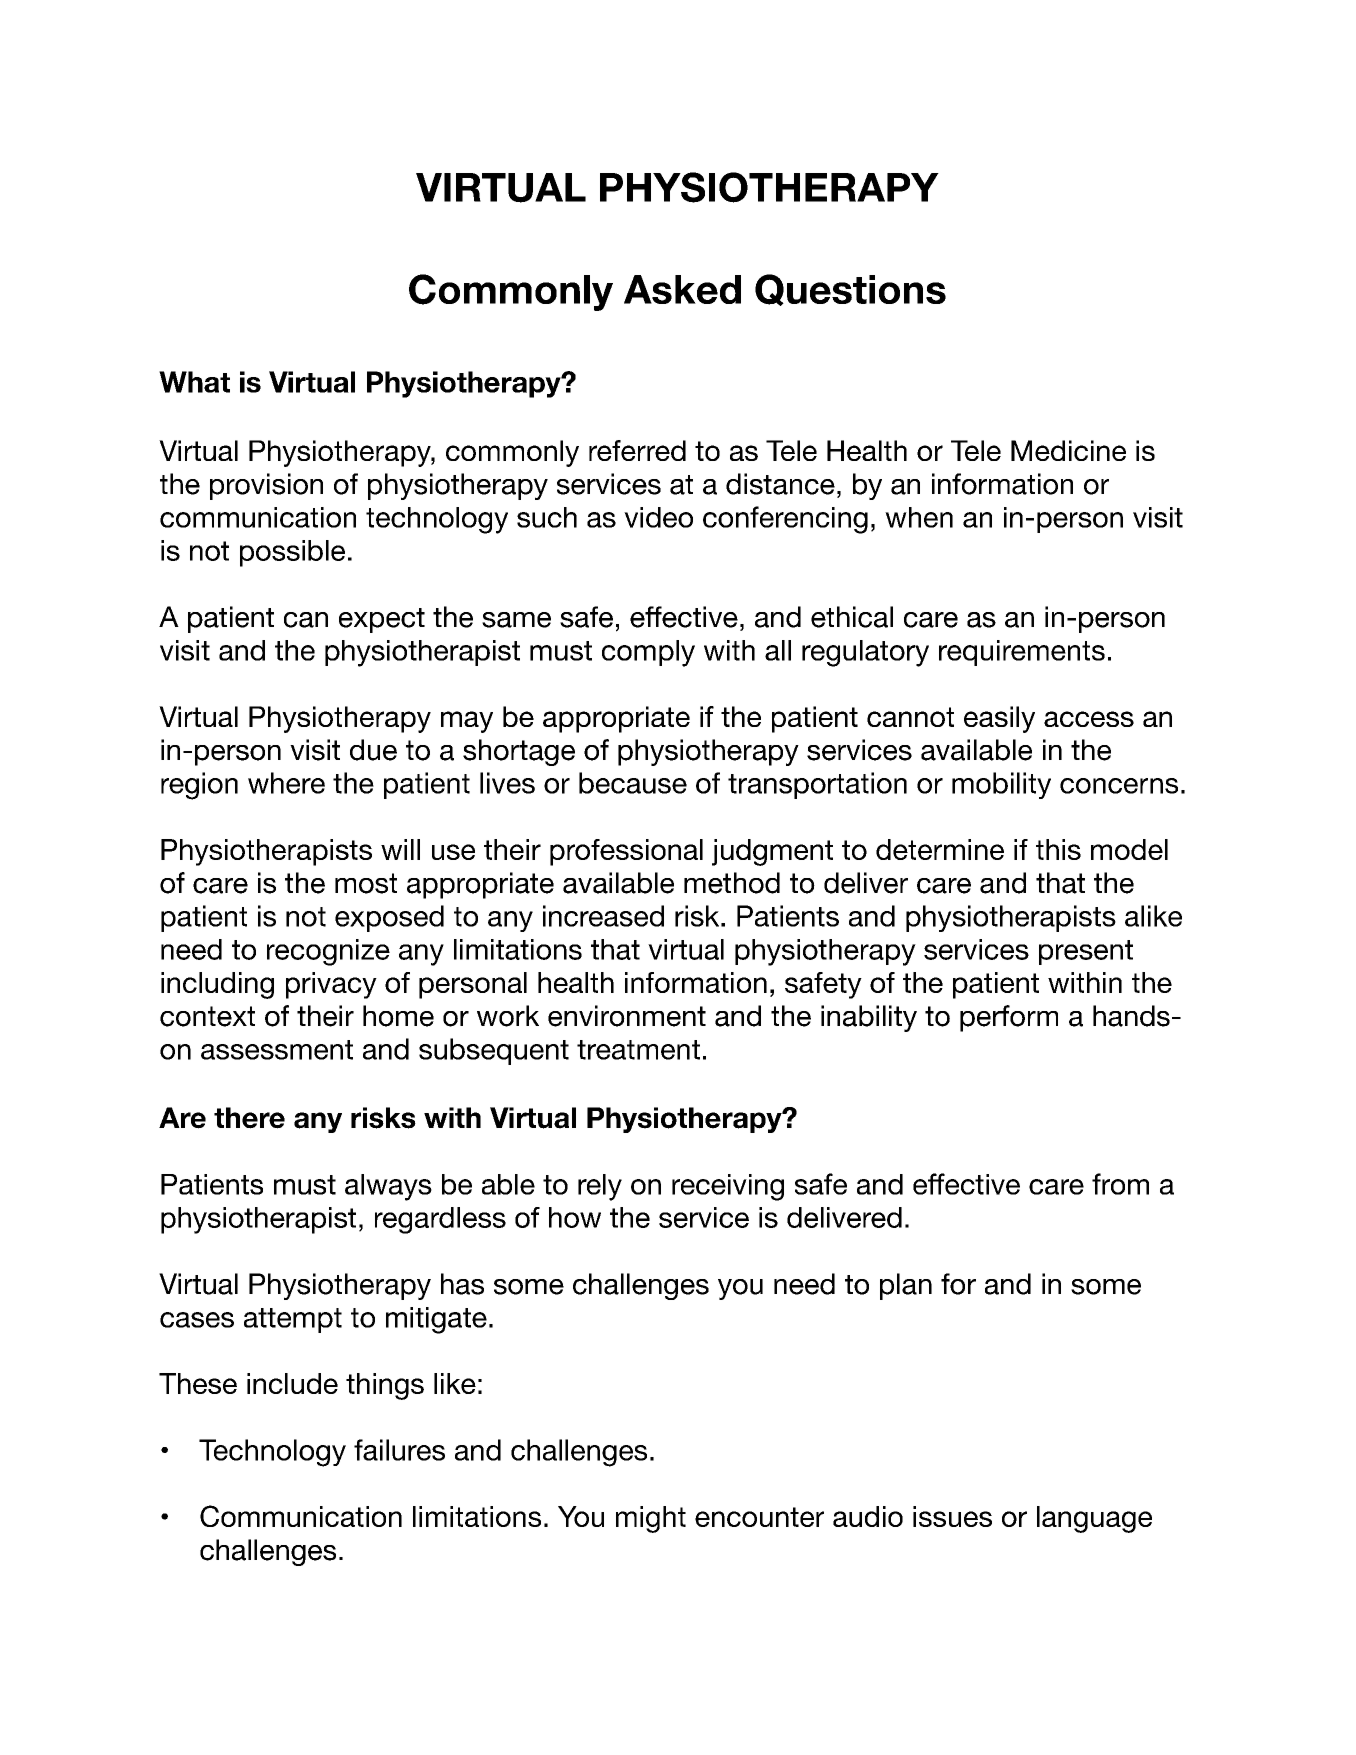 Image resolution: width=1356 pixels, height=1755 pixels. What do you see at coordinates (600, 1187) in the screenshot?
I see `rely` at bounding box center [600, 1187].
